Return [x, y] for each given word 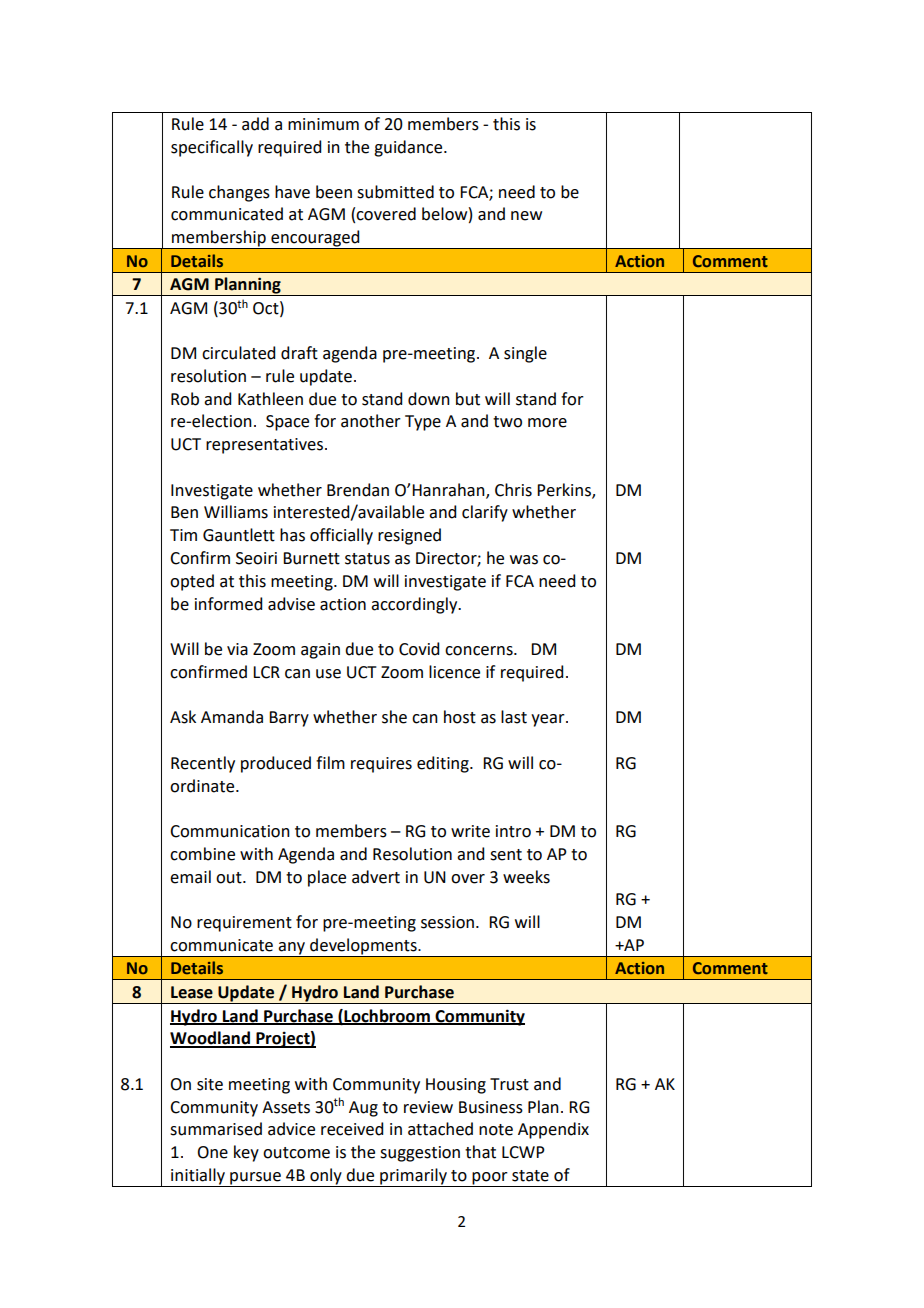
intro [513, 831]
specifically [212, 148]
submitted [395, 192]
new [526, 216]
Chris [513, 490]
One [212, 1152]
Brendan [358, 490]
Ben [184, 512]
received [352, 1129]
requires [381, 765]
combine [202, 854]
